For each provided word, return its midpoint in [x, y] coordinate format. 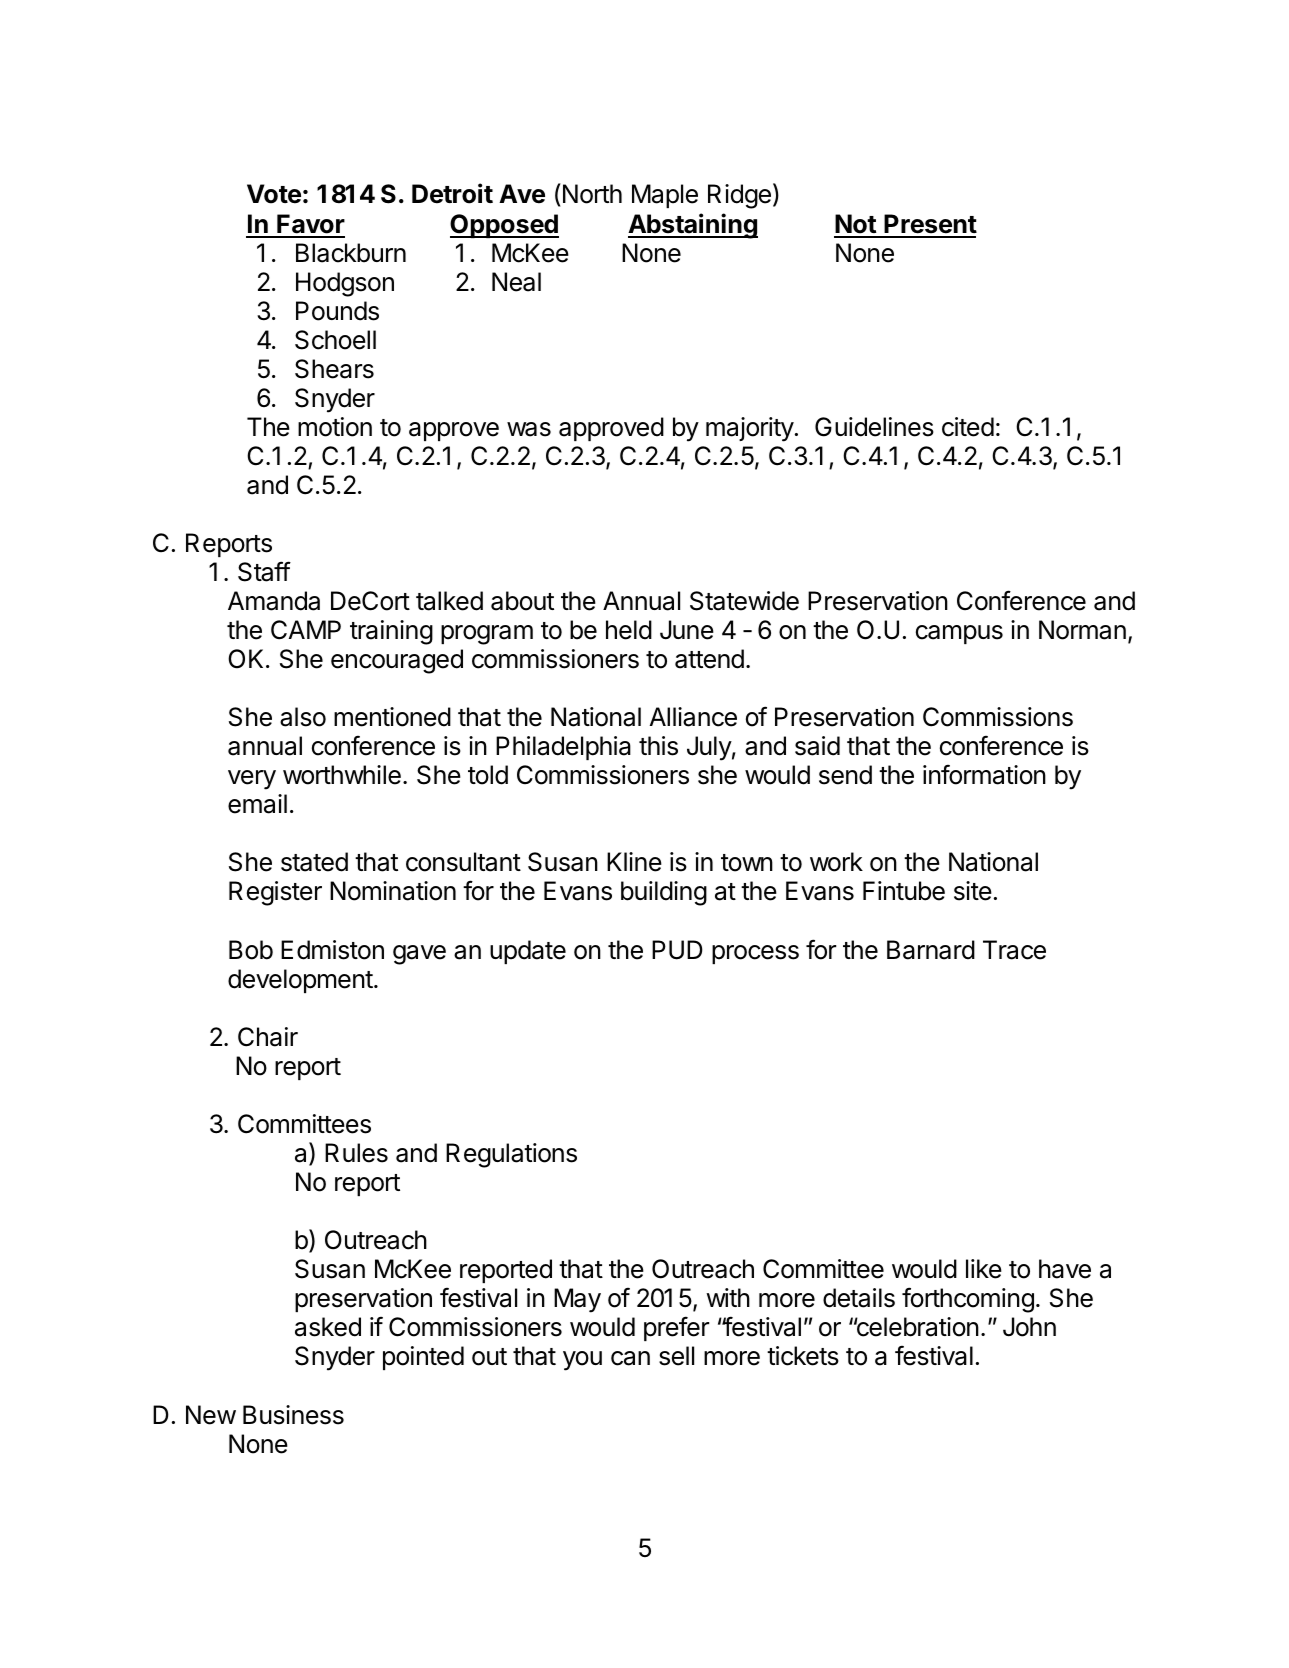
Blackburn [351, 253]
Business [293, 1415]
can [630, 1358]
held [629, 630]
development [300, 981]
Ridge [739, 196]
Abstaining [693, 226]
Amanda [274, 601]
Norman [1082, 630]
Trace [1014, 950]
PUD [677, 950]
